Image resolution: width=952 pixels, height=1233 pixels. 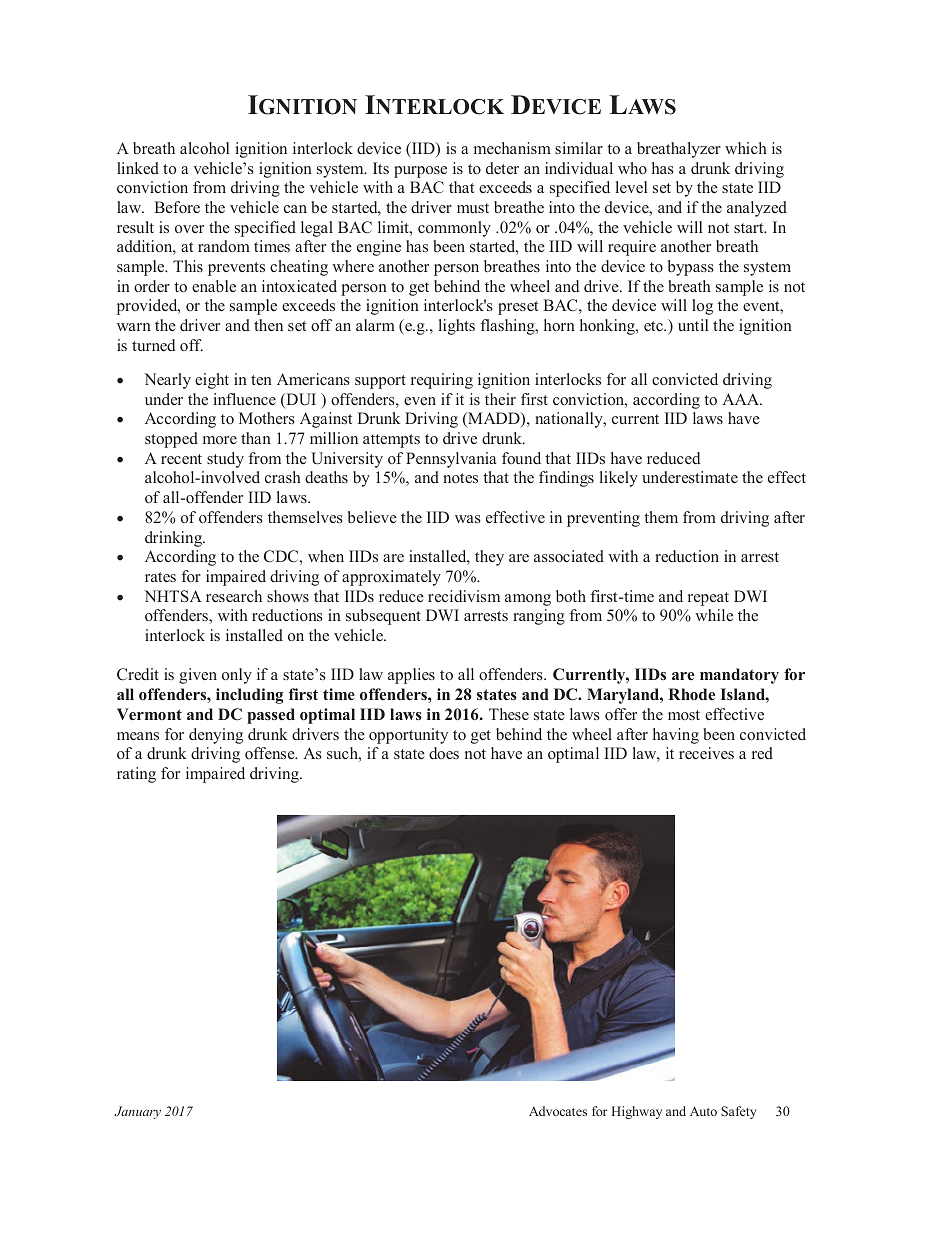 What do you see at coordinates (137, 1112) in the page?
I see `January` at bounding box center [137, 1112].
